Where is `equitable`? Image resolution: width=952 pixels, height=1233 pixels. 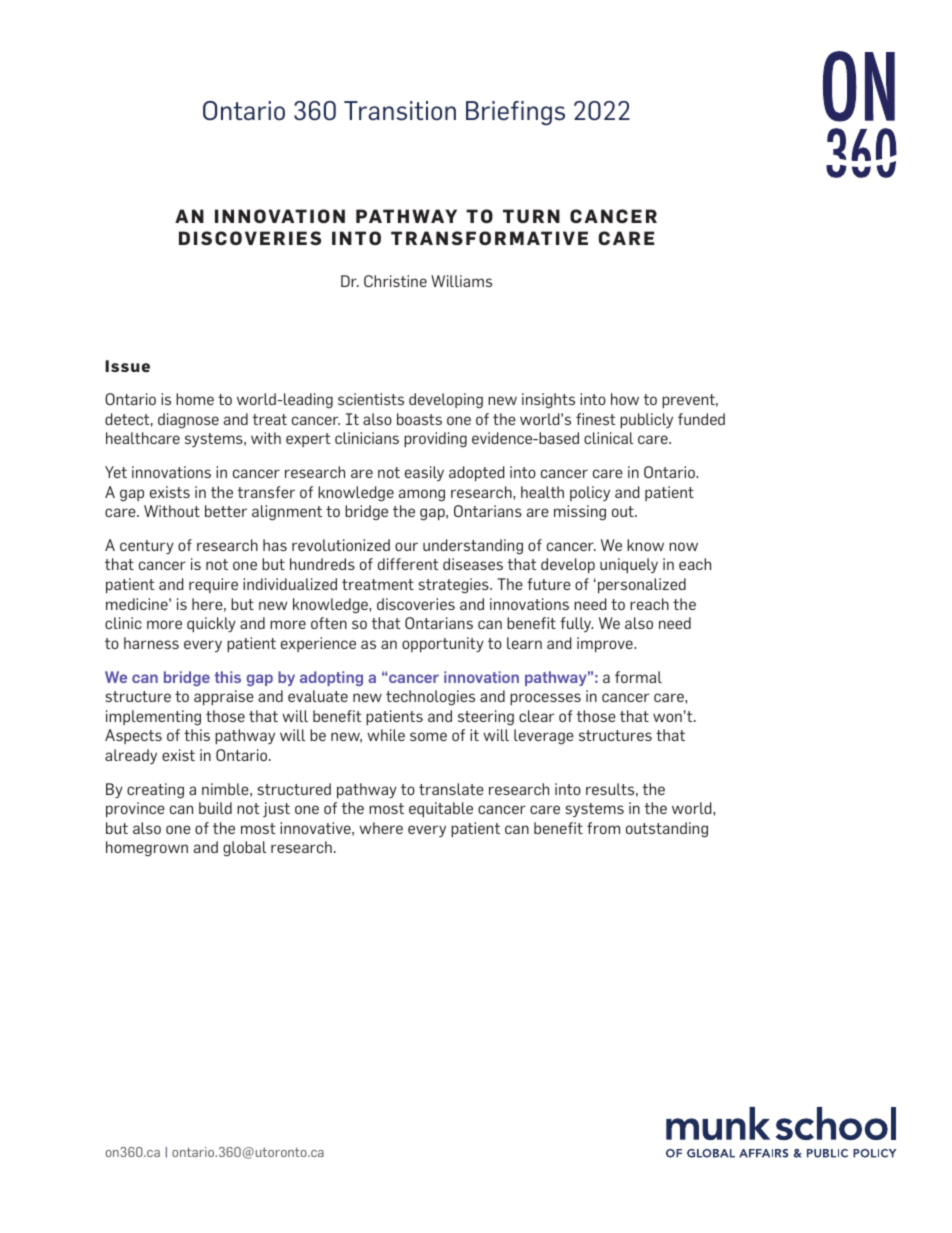
equitable is located at coordinates (441, 809).
